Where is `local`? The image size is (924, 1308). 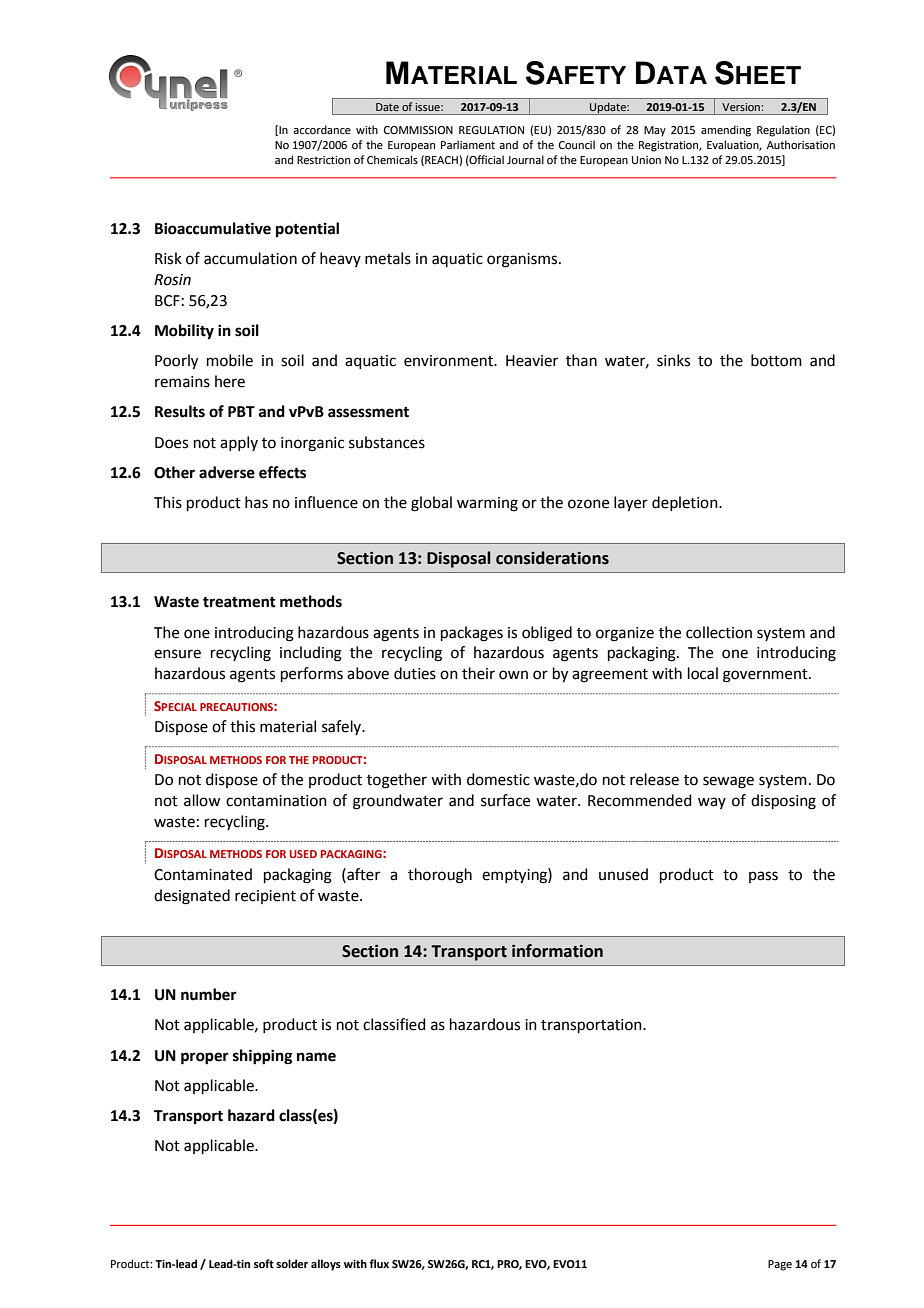 local is located at coordinates (703, 673).
